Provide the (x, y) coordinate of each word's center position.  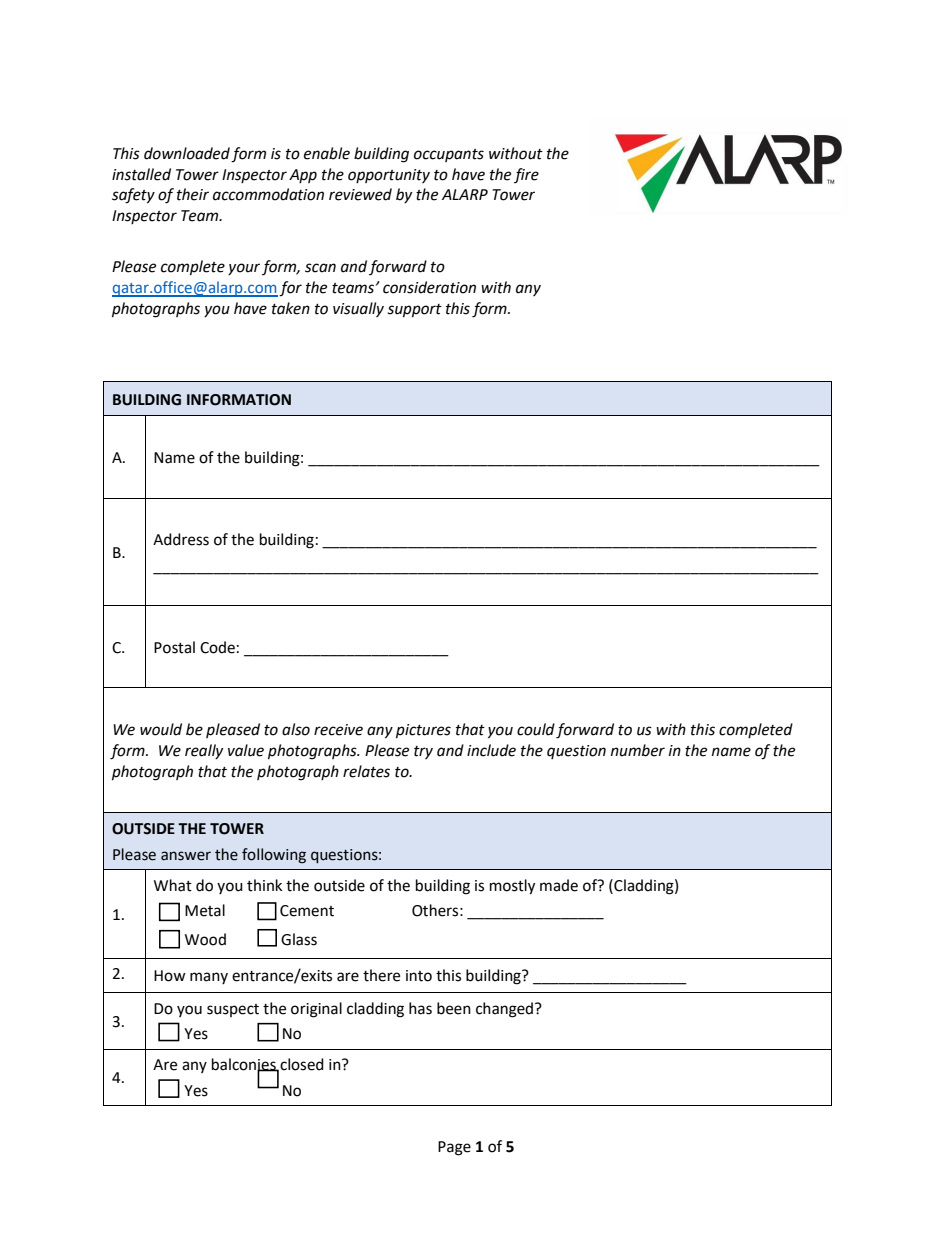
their (193, 194)
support (414, 311)
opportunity (389, 176)
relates (366, 771)
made (559, 885)
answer (186, 856)
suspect (233, 1010)
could (536, 729)
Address (181, 539)
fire (526, 175)
